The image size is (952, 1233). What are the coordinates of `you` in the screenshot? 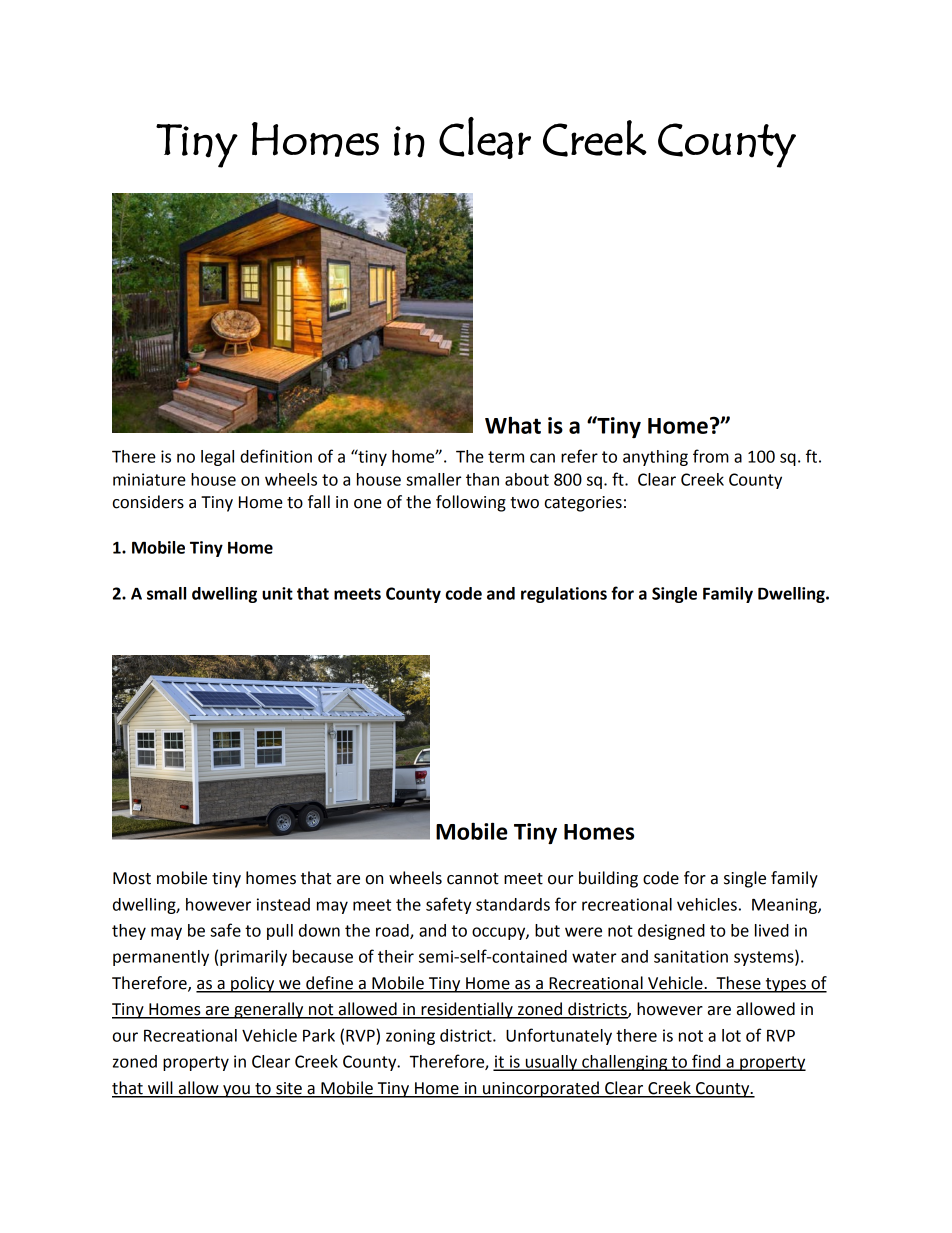 It's located at (236, 1091).
